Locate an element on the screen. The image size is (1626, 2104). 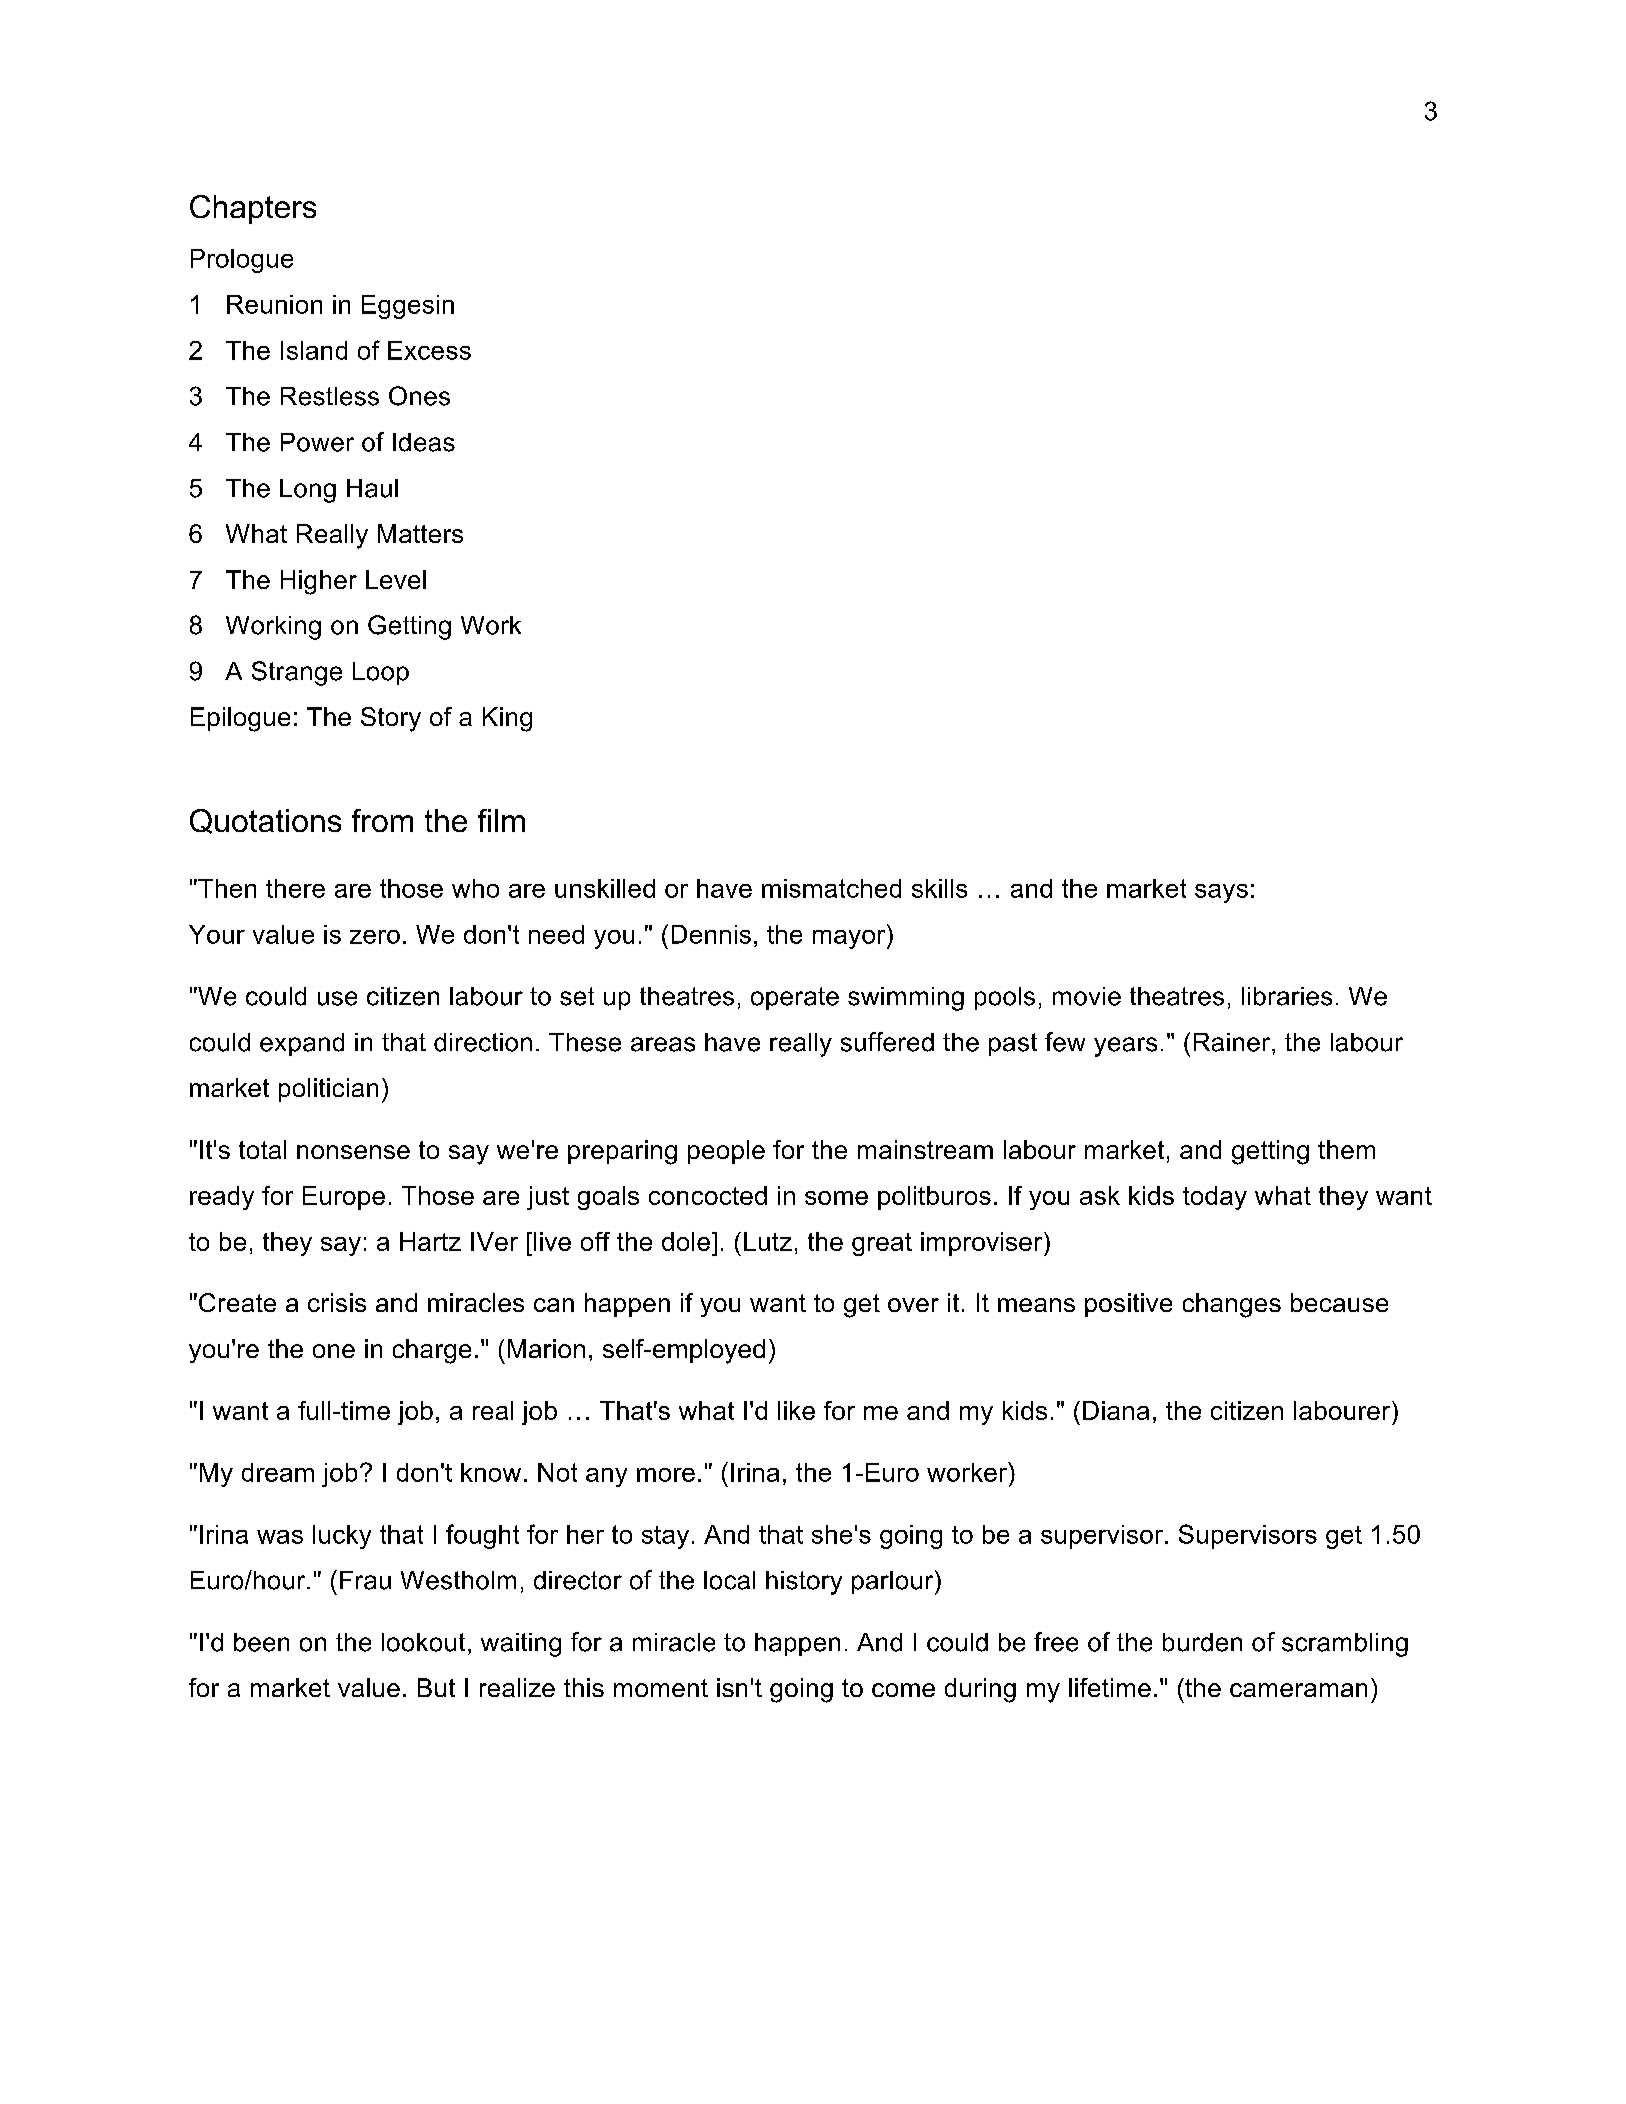
local is located at coordinates (729, 1580).
